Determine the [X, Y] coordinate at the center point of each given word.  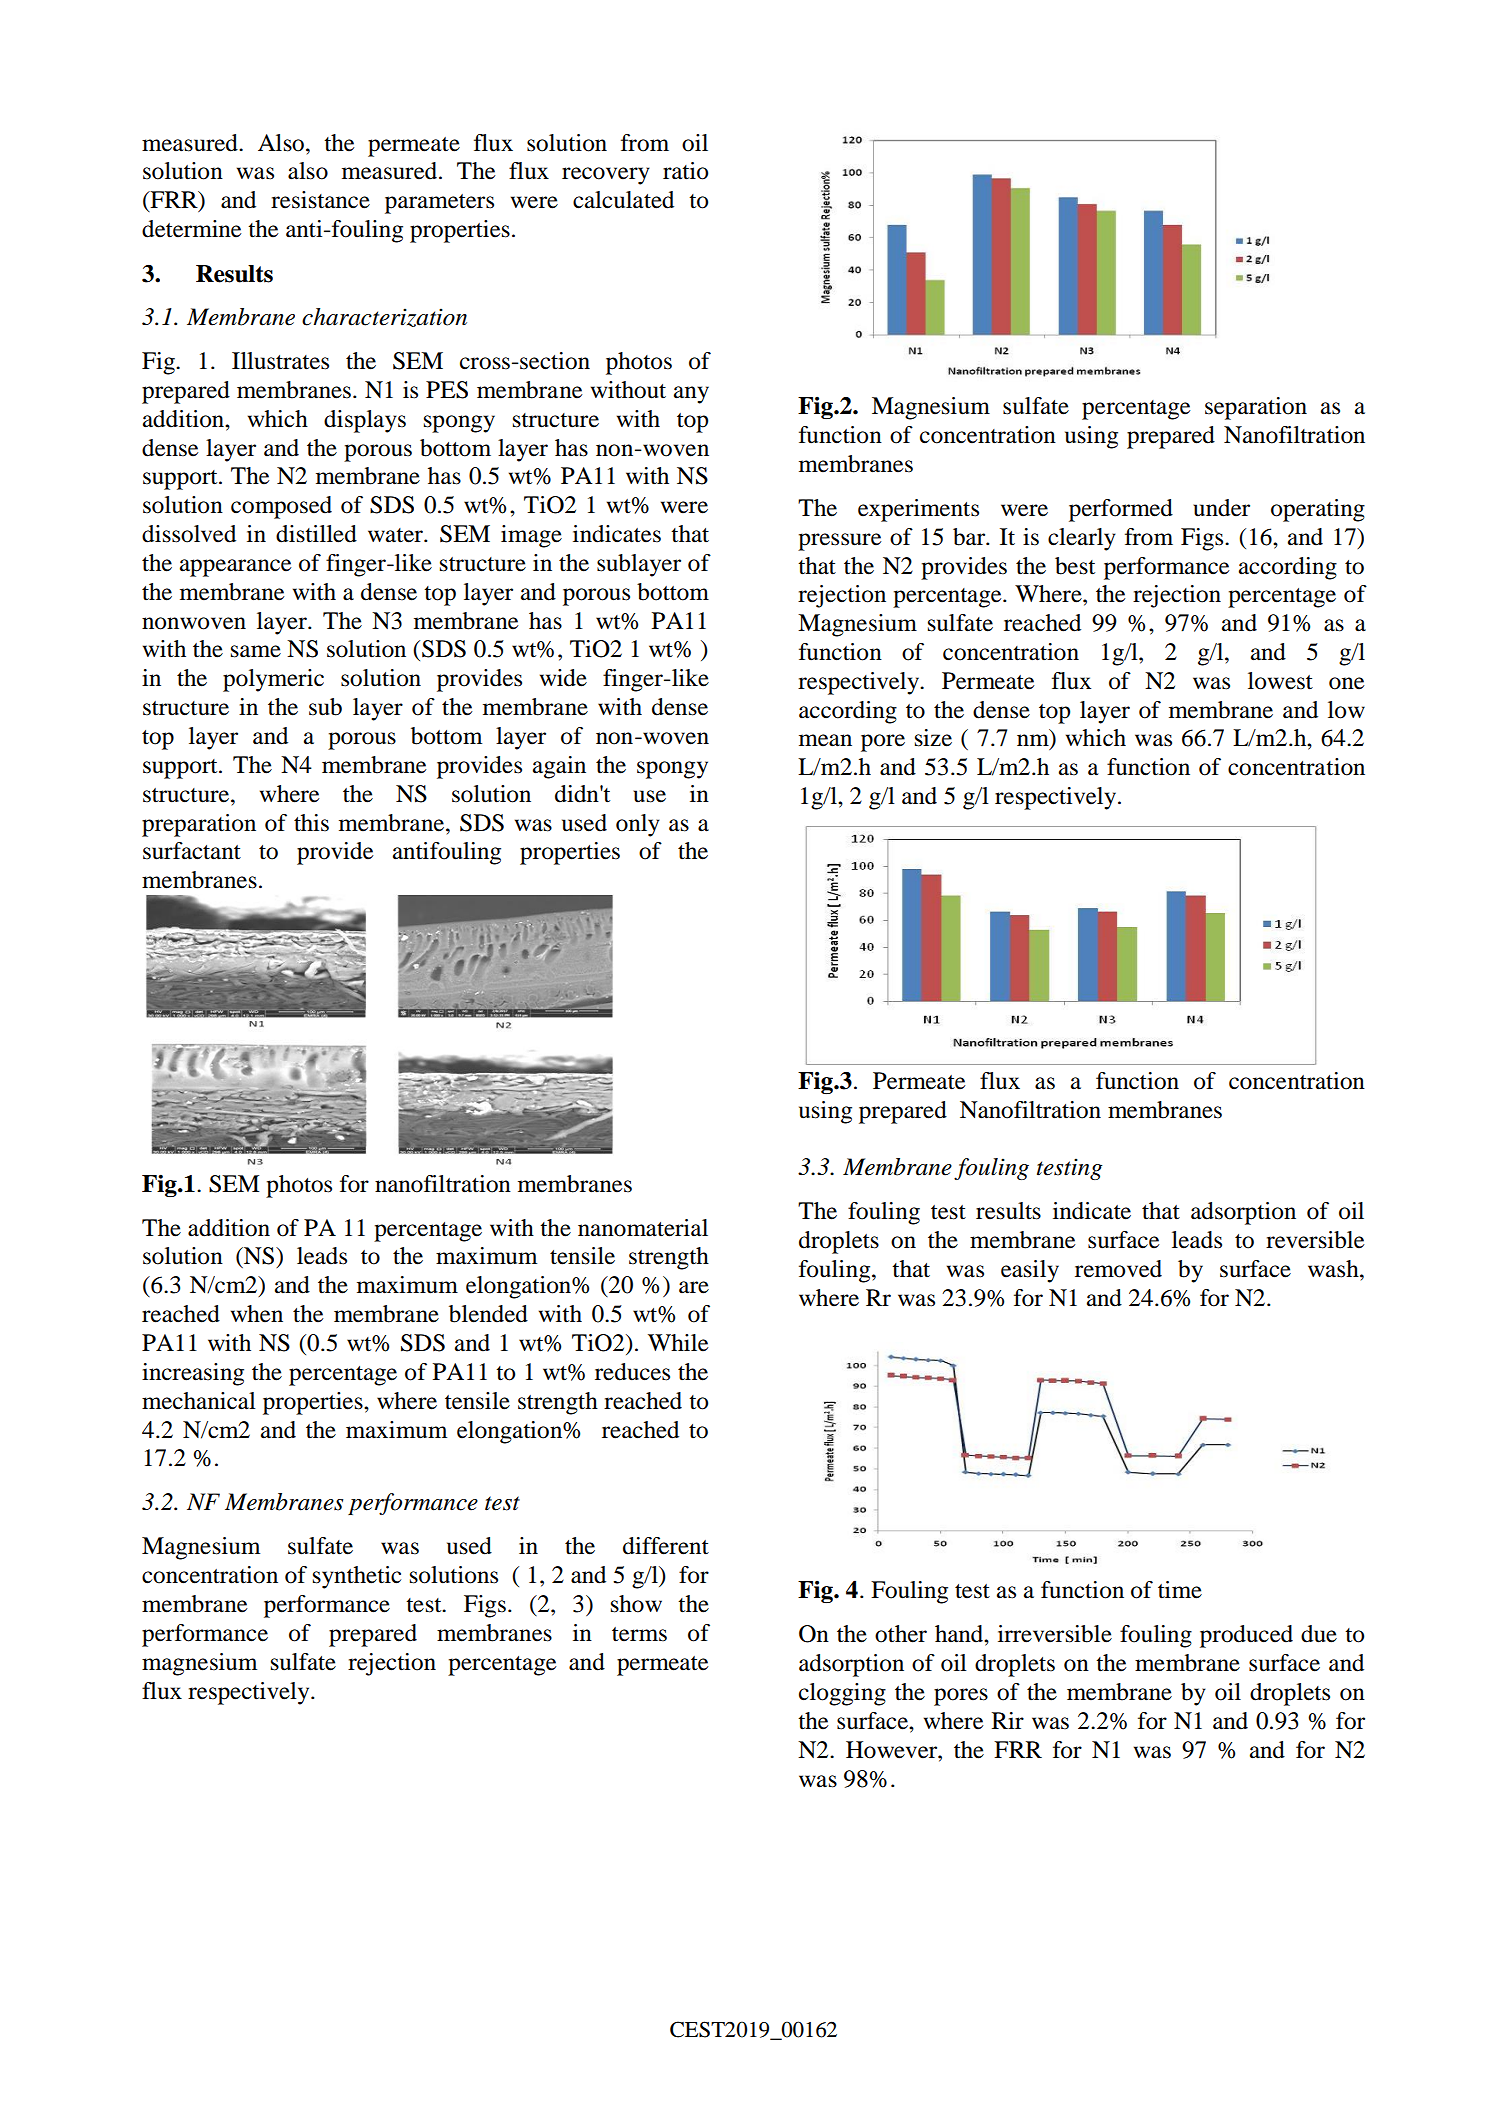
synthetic [357, 1577]
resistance [320, 200]
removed [1118, 1269]
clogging [842, 1694]
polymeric [273, 680]
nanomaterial [643, 1228]
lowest [1280, 681]
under [1221, 508]
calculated [623, 200]
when [257, 1314]
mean [825, 740]
